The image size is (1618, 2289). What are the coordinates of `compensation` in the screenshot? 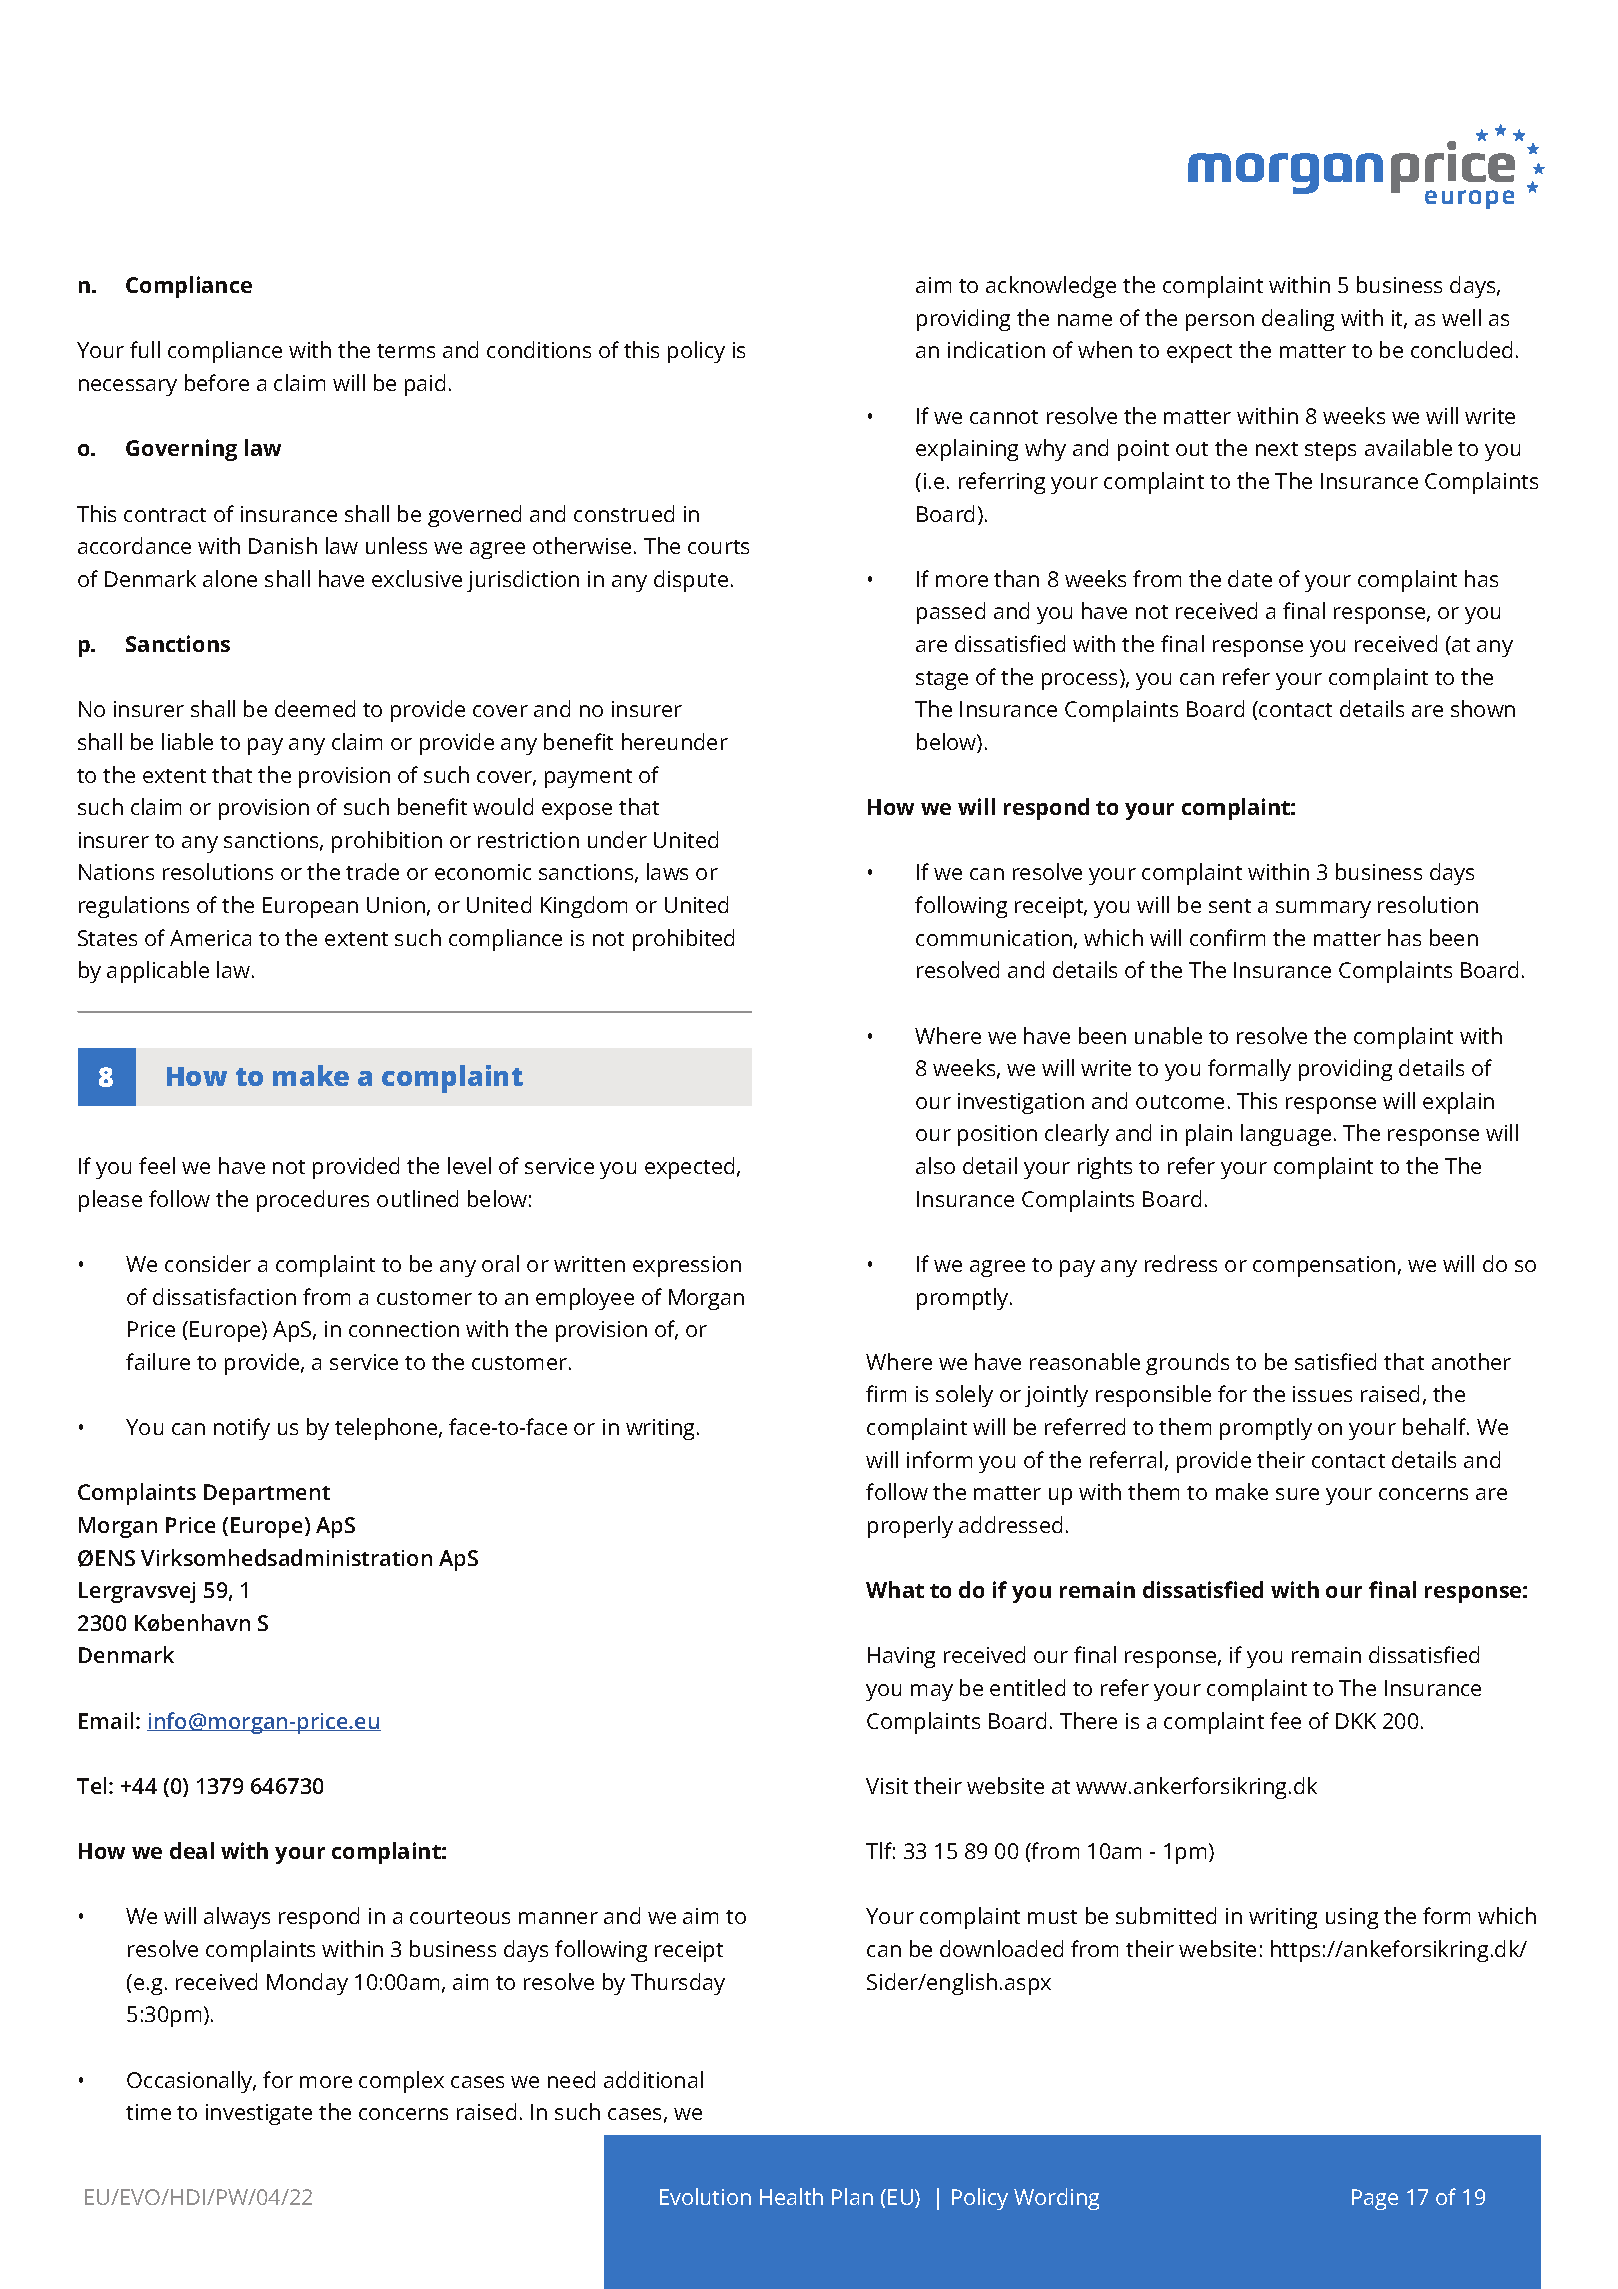 It's located at (1324, 1266).
